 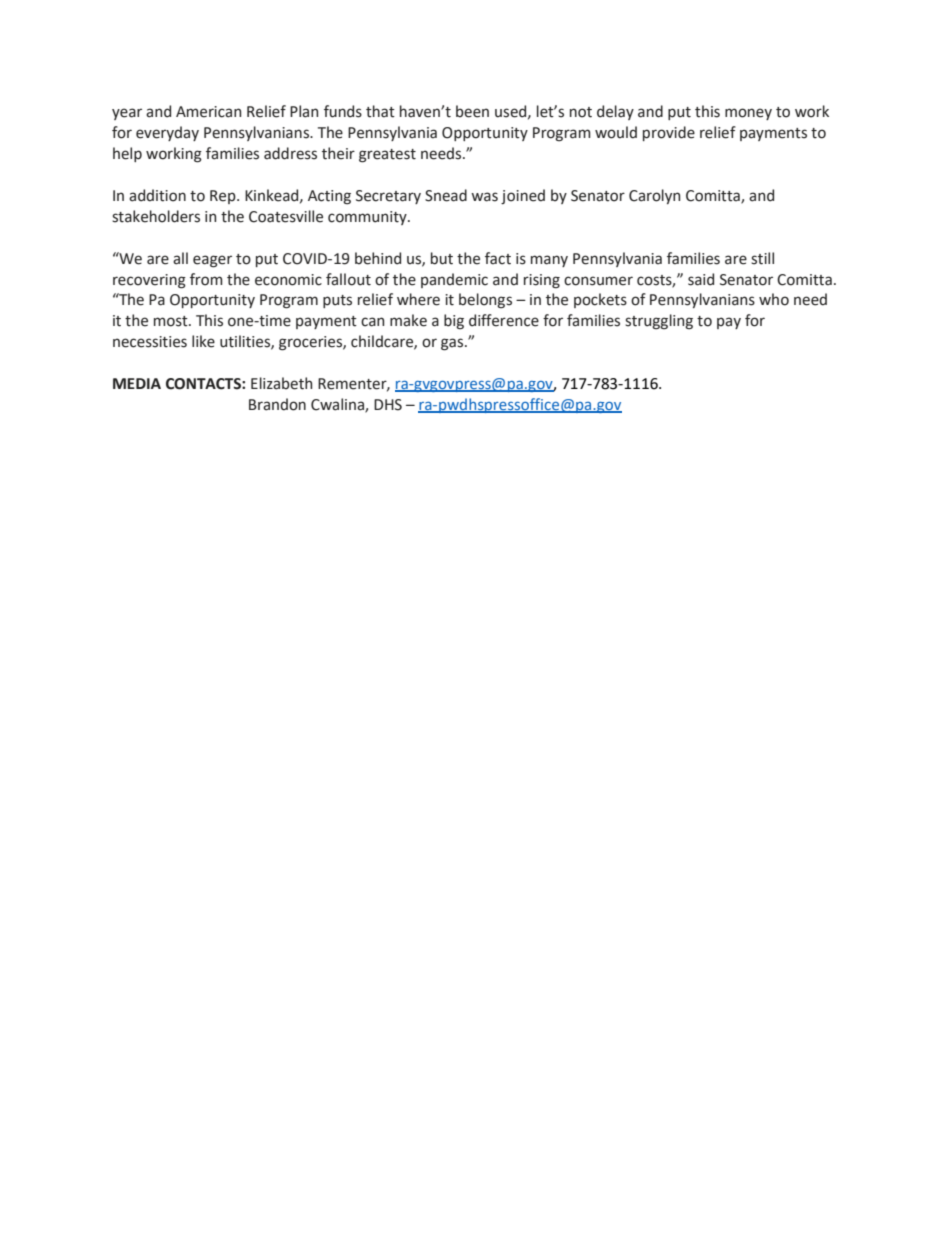 What do you see at coordinates (774, 299) in the screenshot?
I see `who` at bounding box center [774, 299].
